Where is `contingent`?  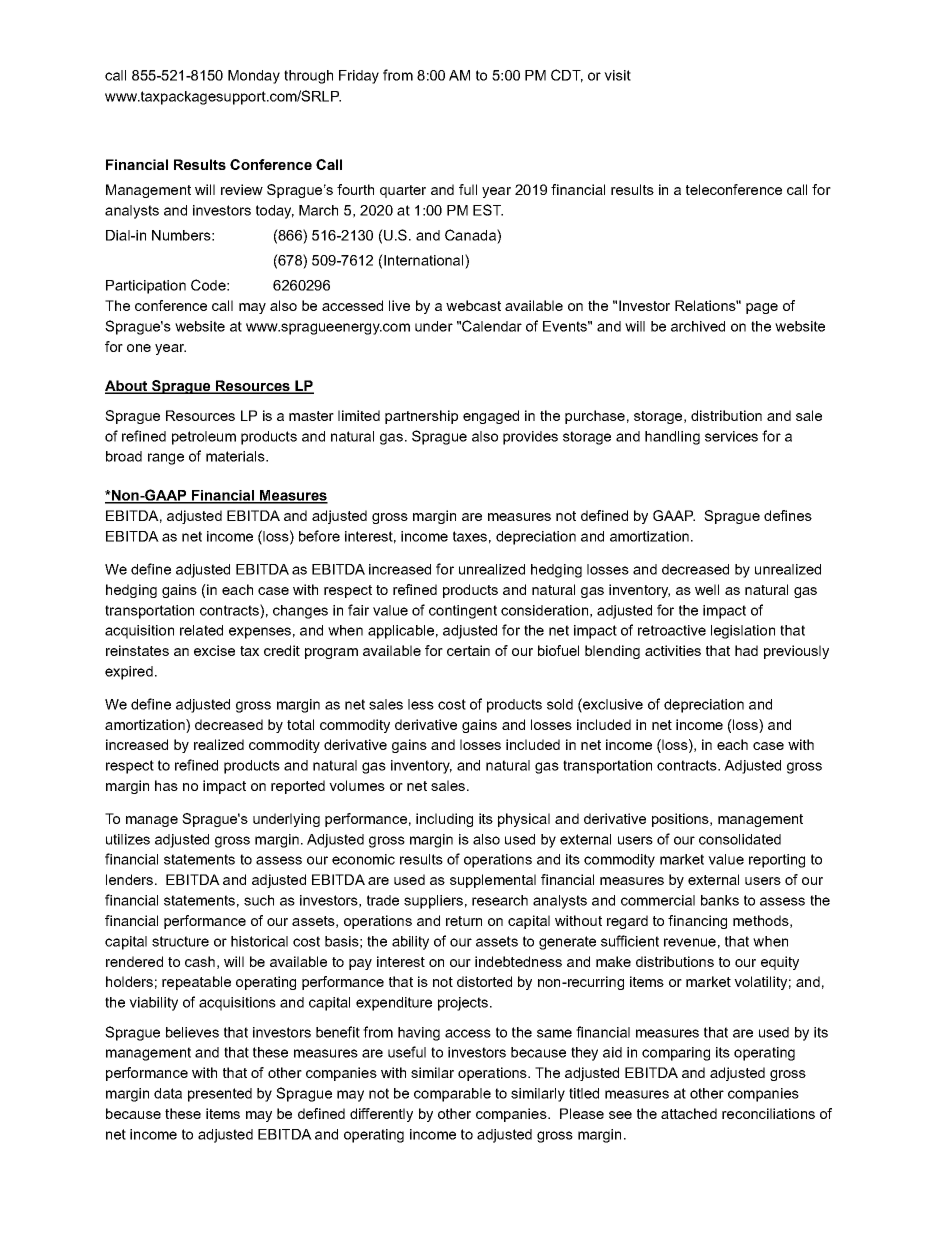
contingent is located at coordinates (463, 612).
